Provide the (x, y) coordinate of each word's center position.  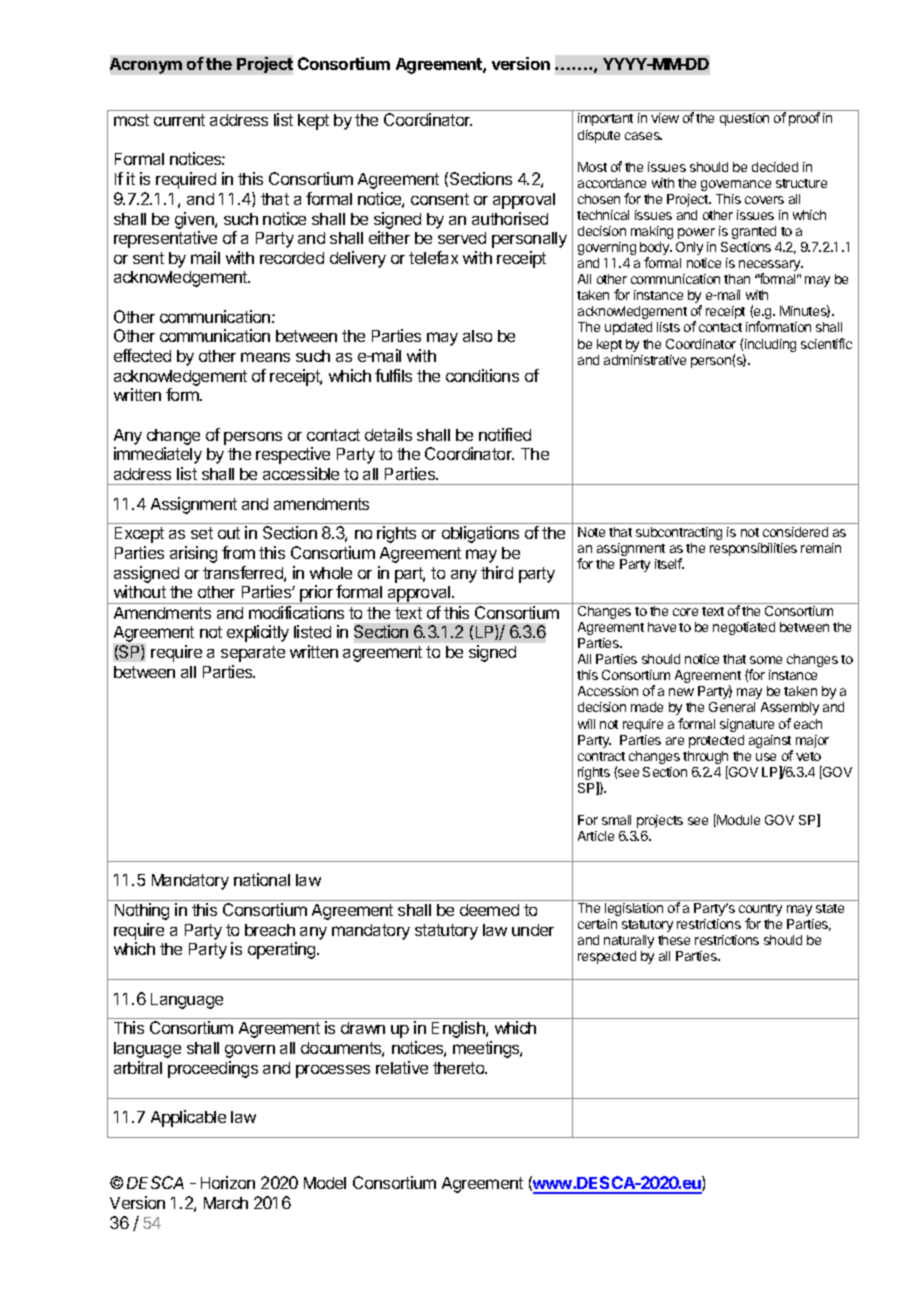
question (744, 119)
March (226, 1203)
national (262, 879)
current (179, 120)
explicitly (258, 633)
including (769, 347)
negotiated (744, 628)
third (497, 572)
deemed (489, 910)
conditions (482, 375)
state (830, 908)
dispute (599, 136)
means (265, 357)
